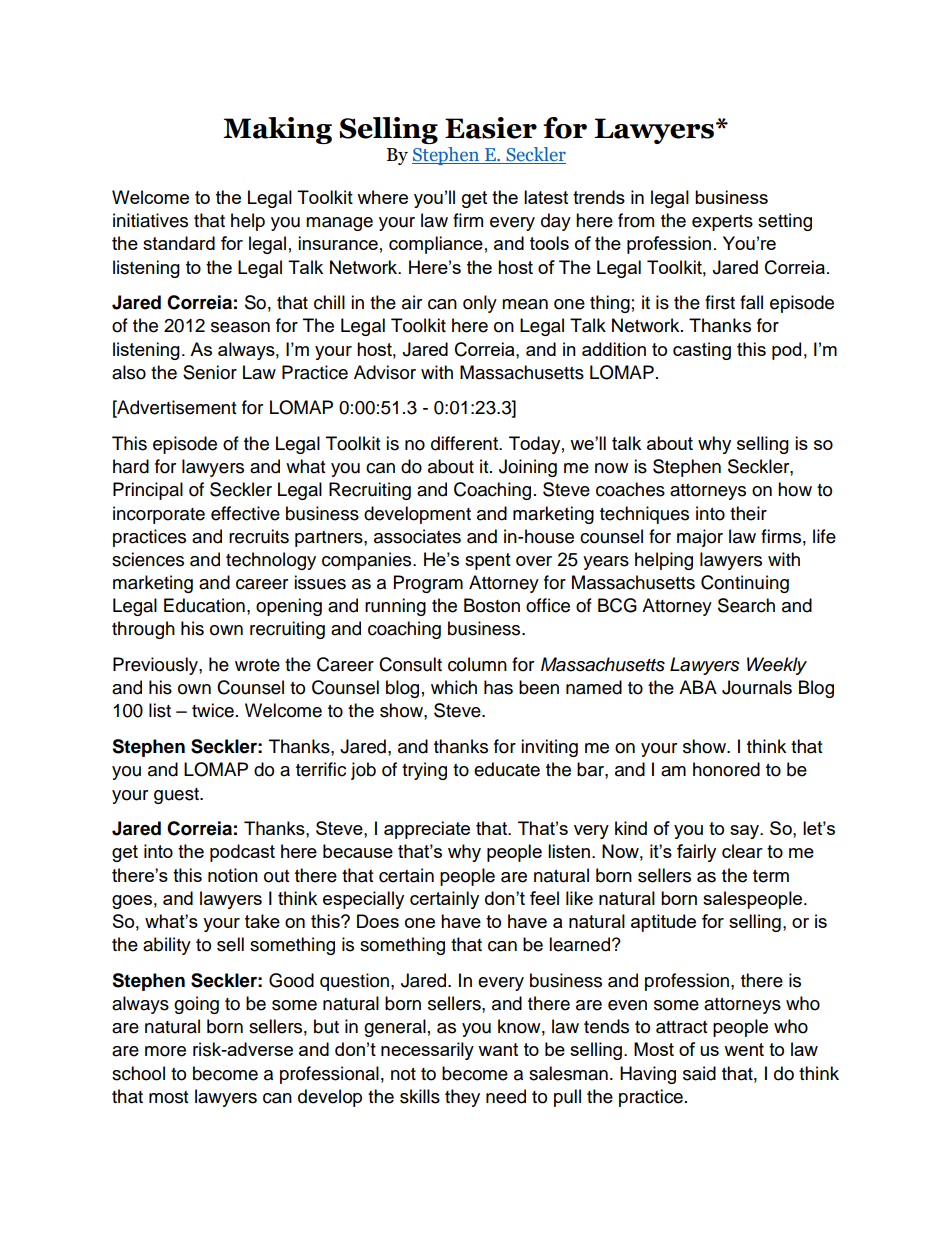 The height and width of the image is (1233, 952). What do you see at coordinates (204, 605) in the image?
I see `Education` at bounding box center [204, 605].
